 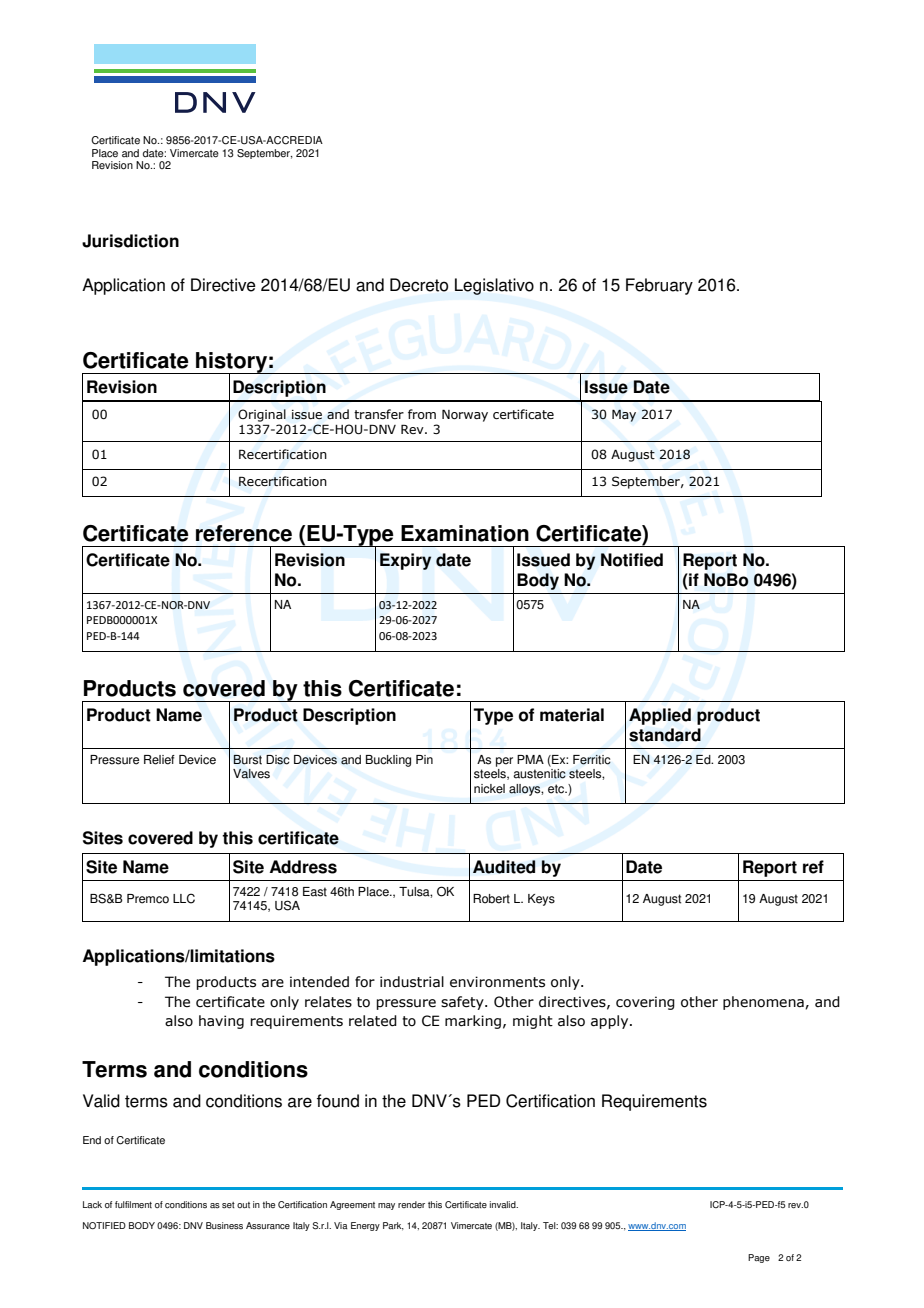 I want to click on Relief, so click(x=159, y=760).
